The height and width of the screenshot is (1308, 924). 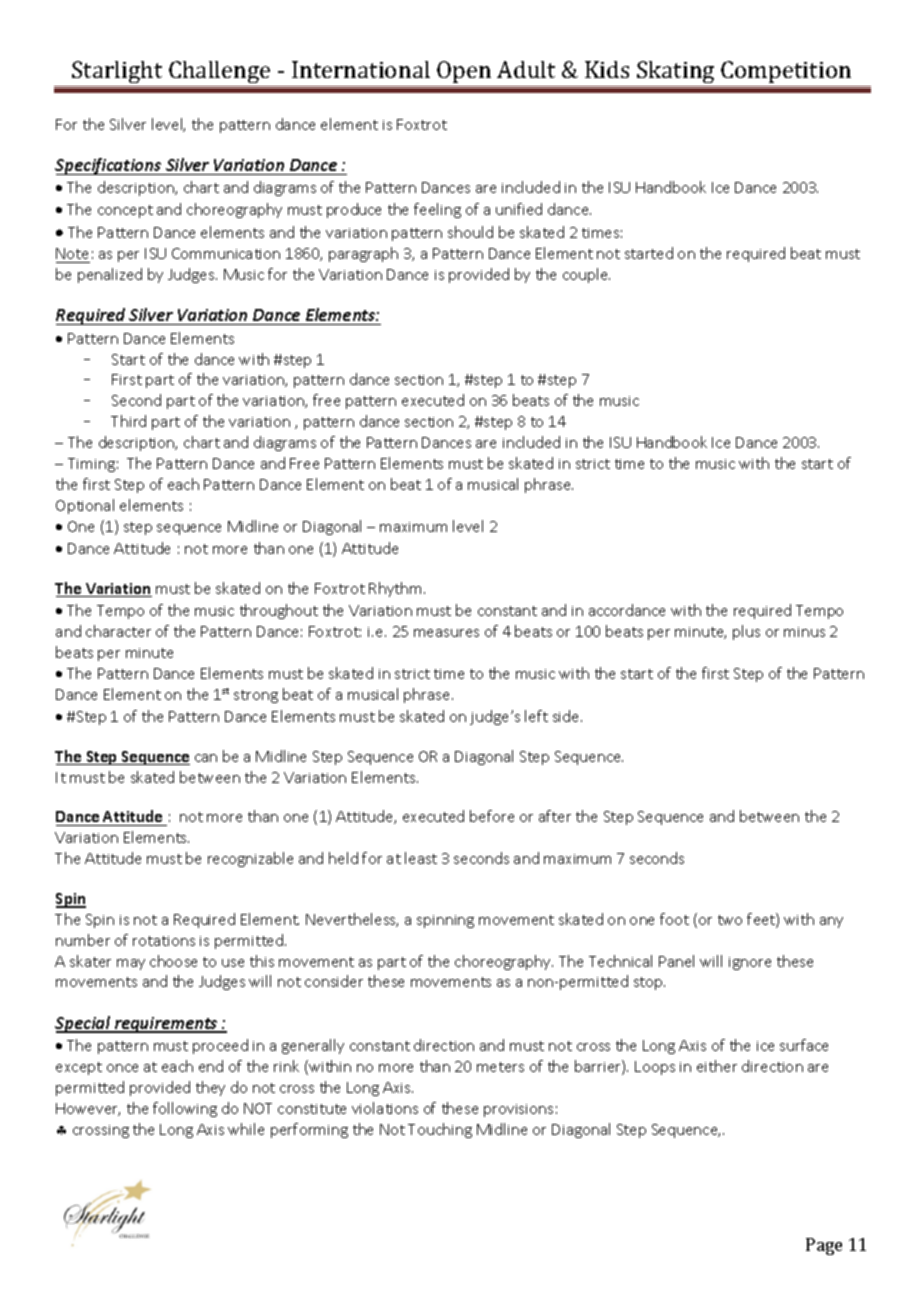 What do you see at coordinates (85, 506) in the screenshot?
I see `Optional` at bounding box center [85, 506].
